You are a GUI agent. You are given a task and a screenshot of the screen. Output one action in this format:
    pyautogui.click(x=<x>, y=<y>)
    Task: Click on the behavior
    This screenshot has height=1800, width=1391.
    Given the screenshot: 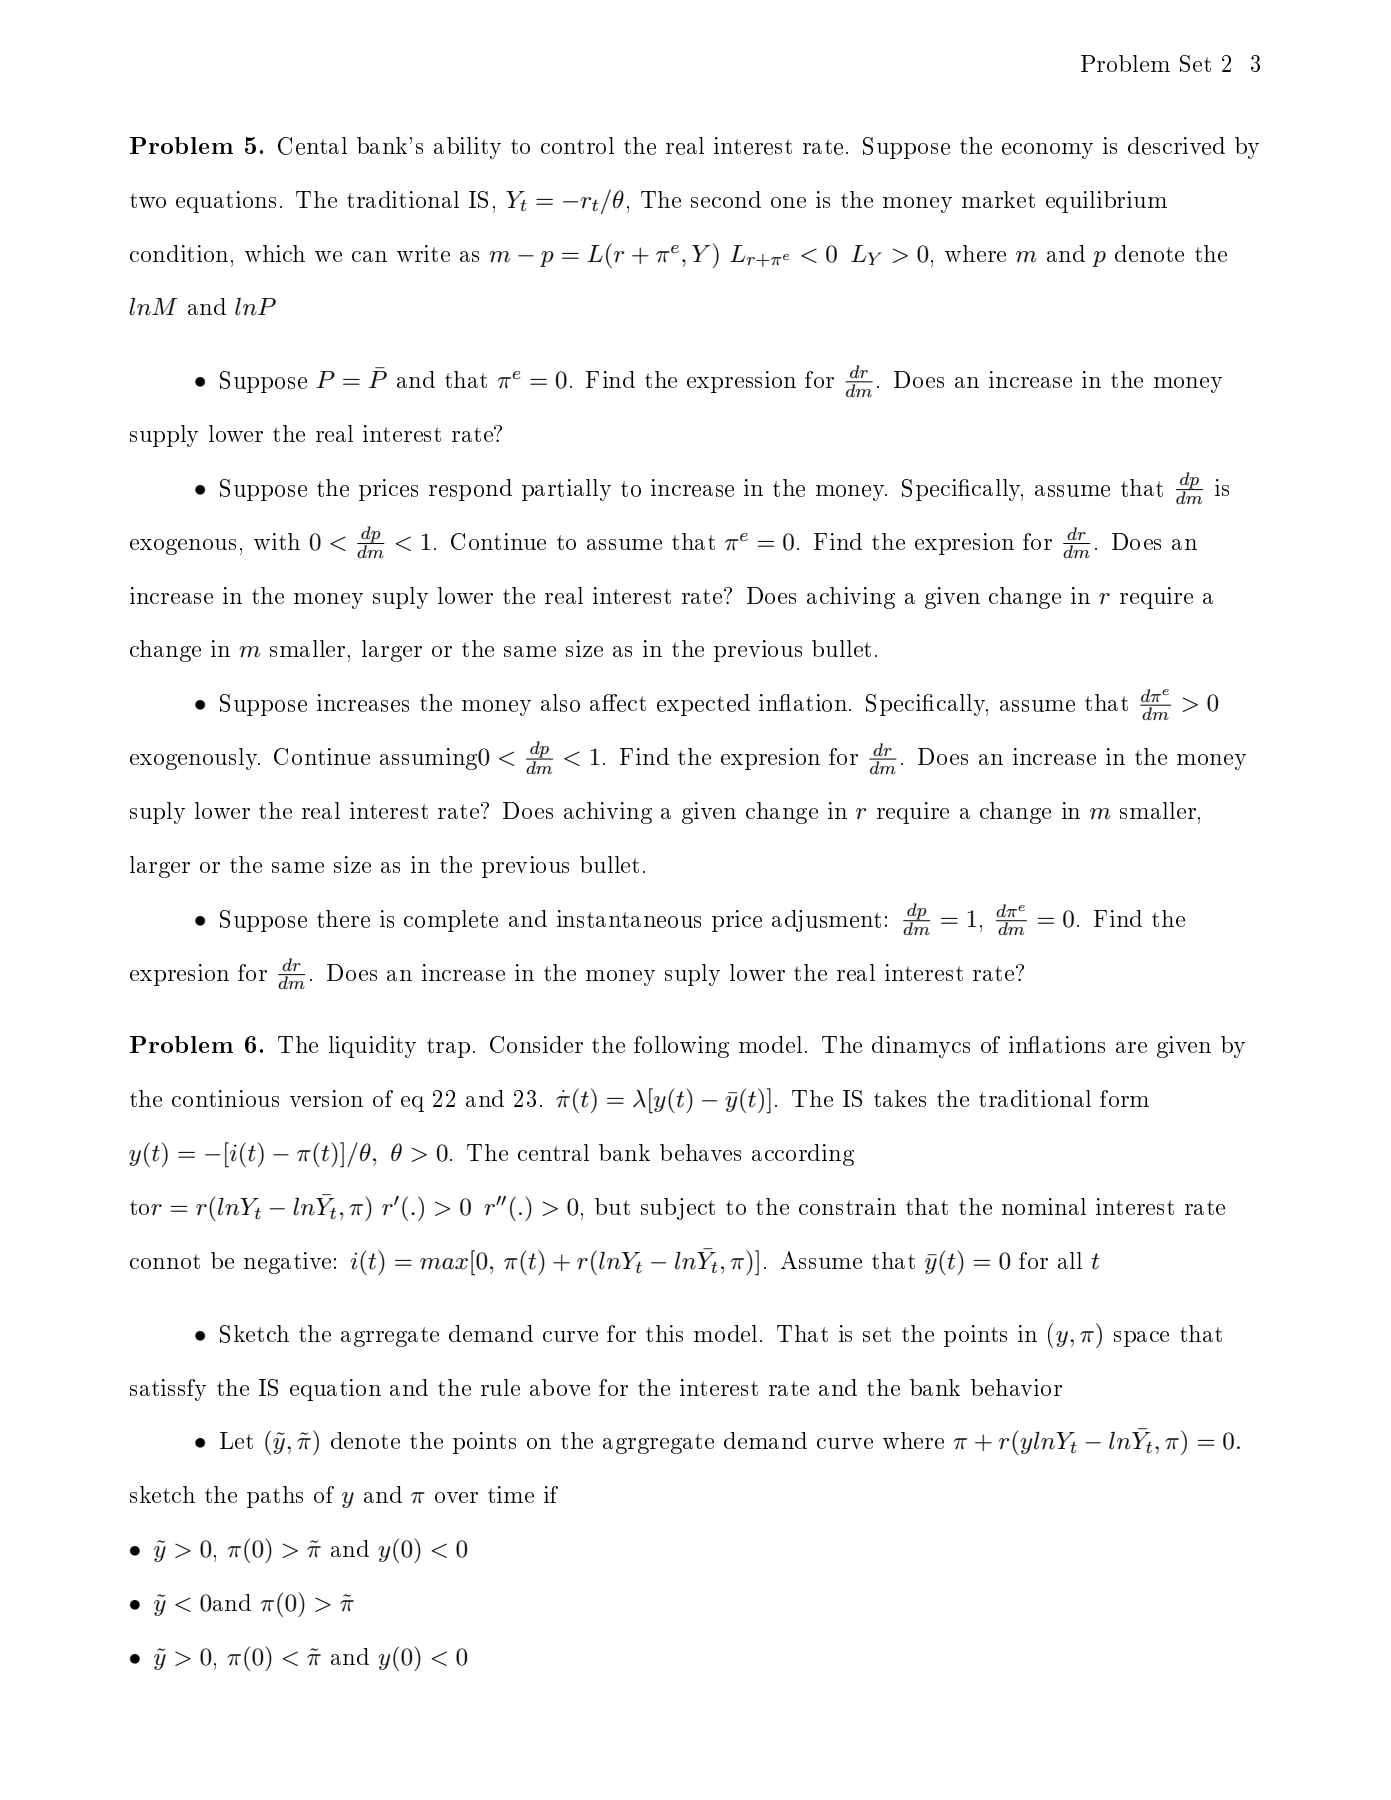 What is the action you would take?
    pyautogui.click(x=1016, y=1387)
